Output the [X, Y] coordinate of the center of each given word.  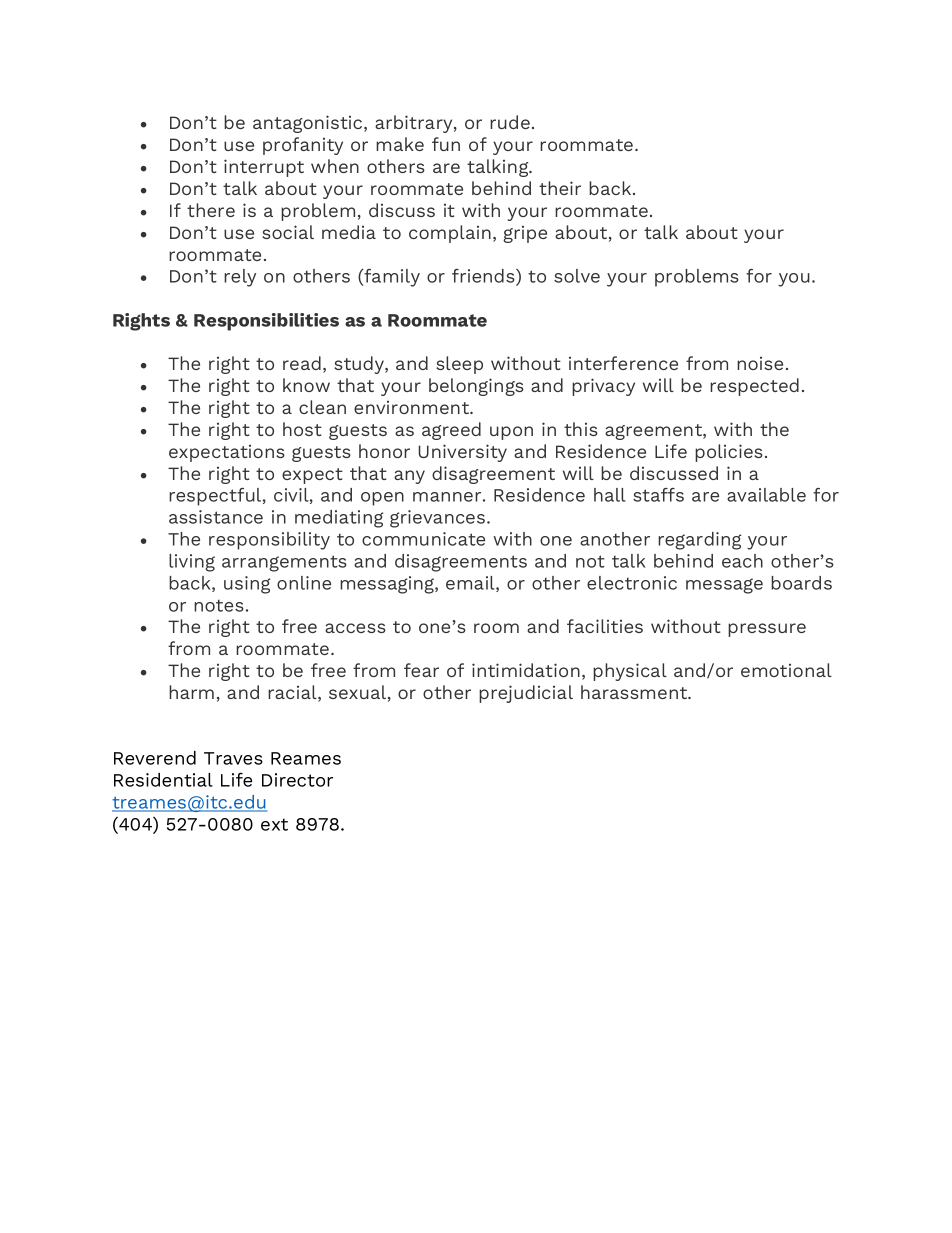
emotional [786, 670]
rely [240, 278]
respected [754, 387]
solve [577, 276]
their [560, 188]
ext [274, 824]
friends [484, 277]
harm [191, 692]
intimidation [526, 670]
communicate [423, 539]
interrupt [264, 168]
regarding [700, 541]
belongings [476, 387]
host [302, 429]
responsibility [269, 541]
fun [446, 144]
